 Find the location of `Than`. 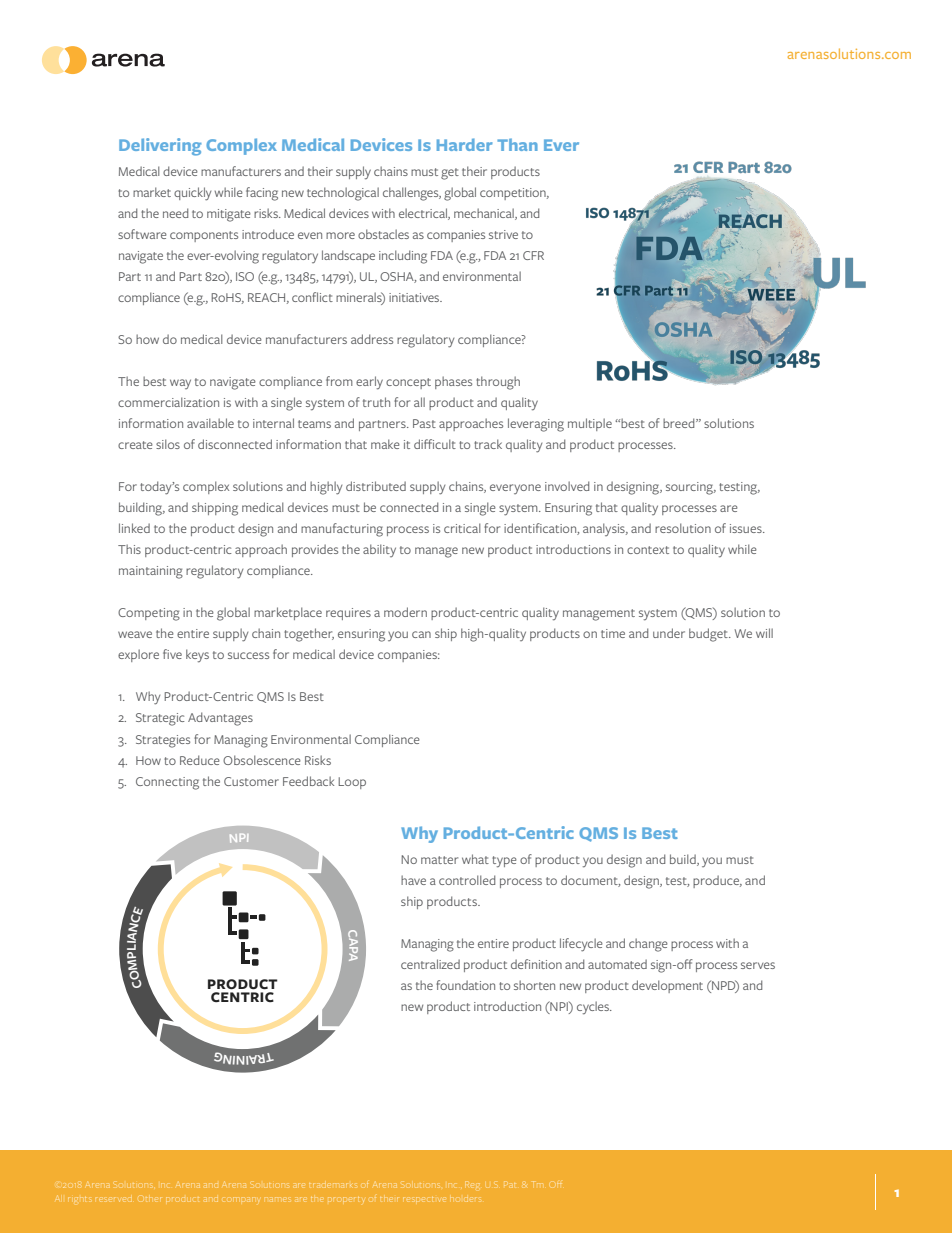

Than is located at coordinates (517, 144).
